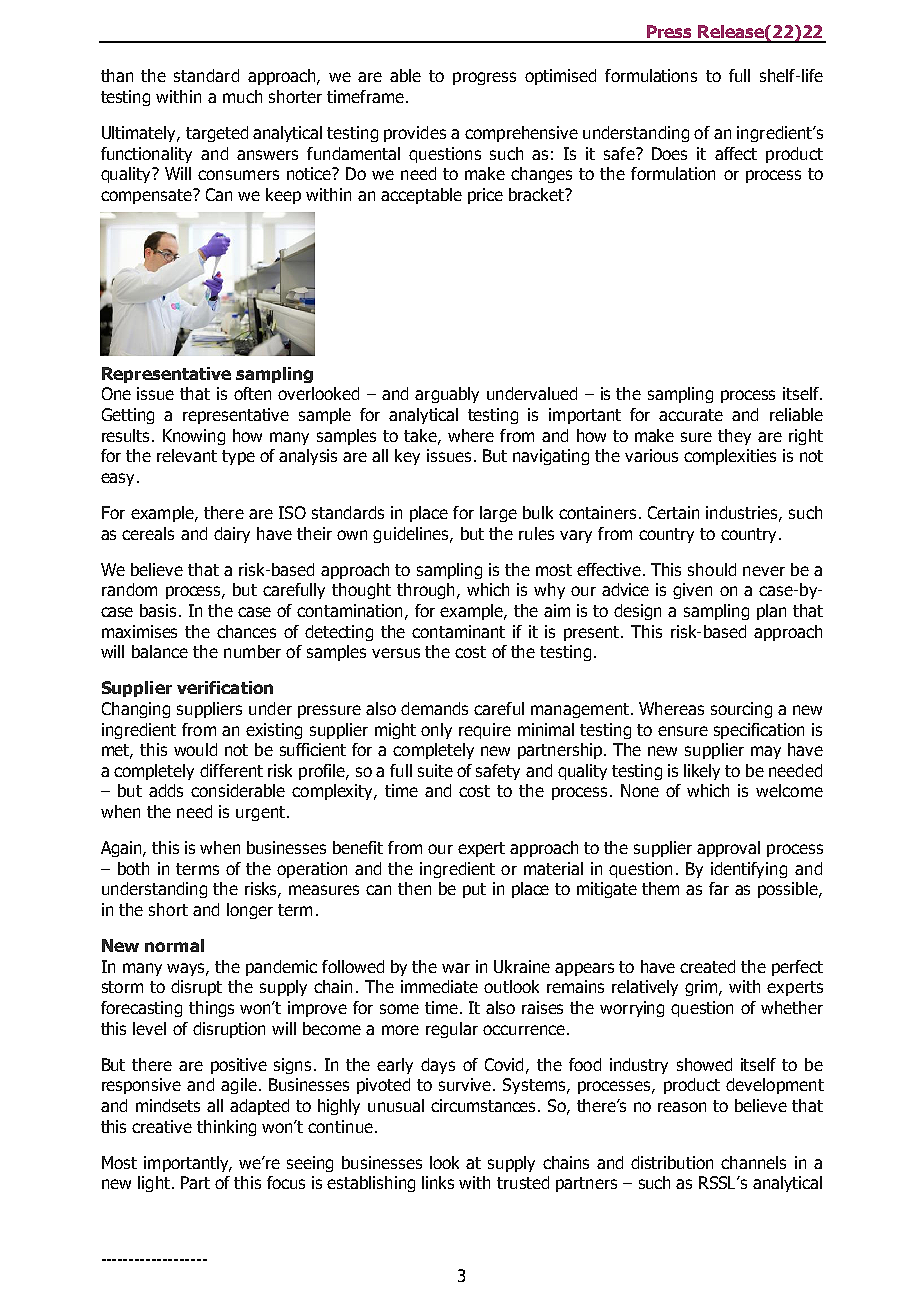 This page has height=1307, width=924. Describe the element at coordinates (771, 612) in the page. I see `plan` at that location.
